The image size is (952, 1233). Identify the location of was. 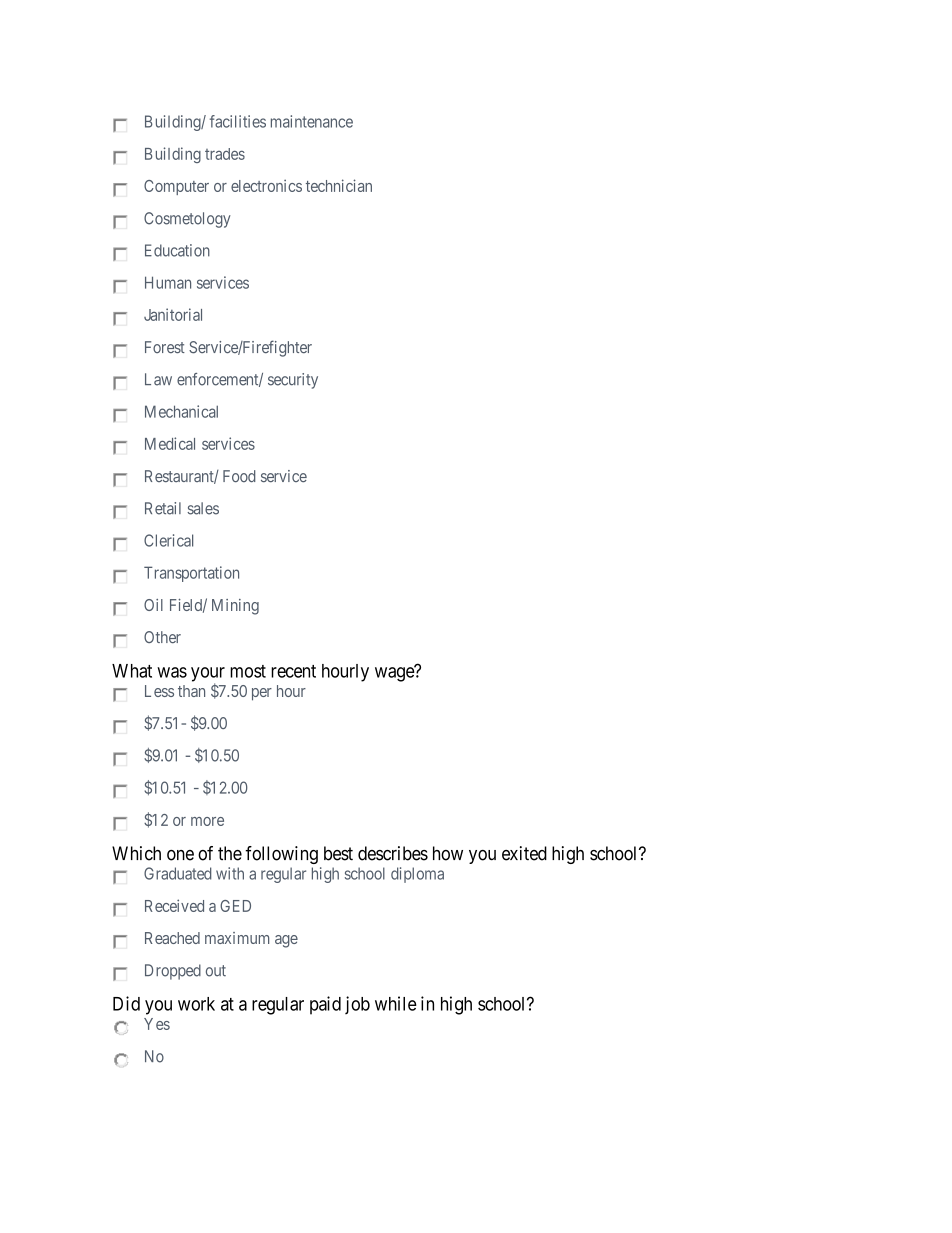
(172, 672).
